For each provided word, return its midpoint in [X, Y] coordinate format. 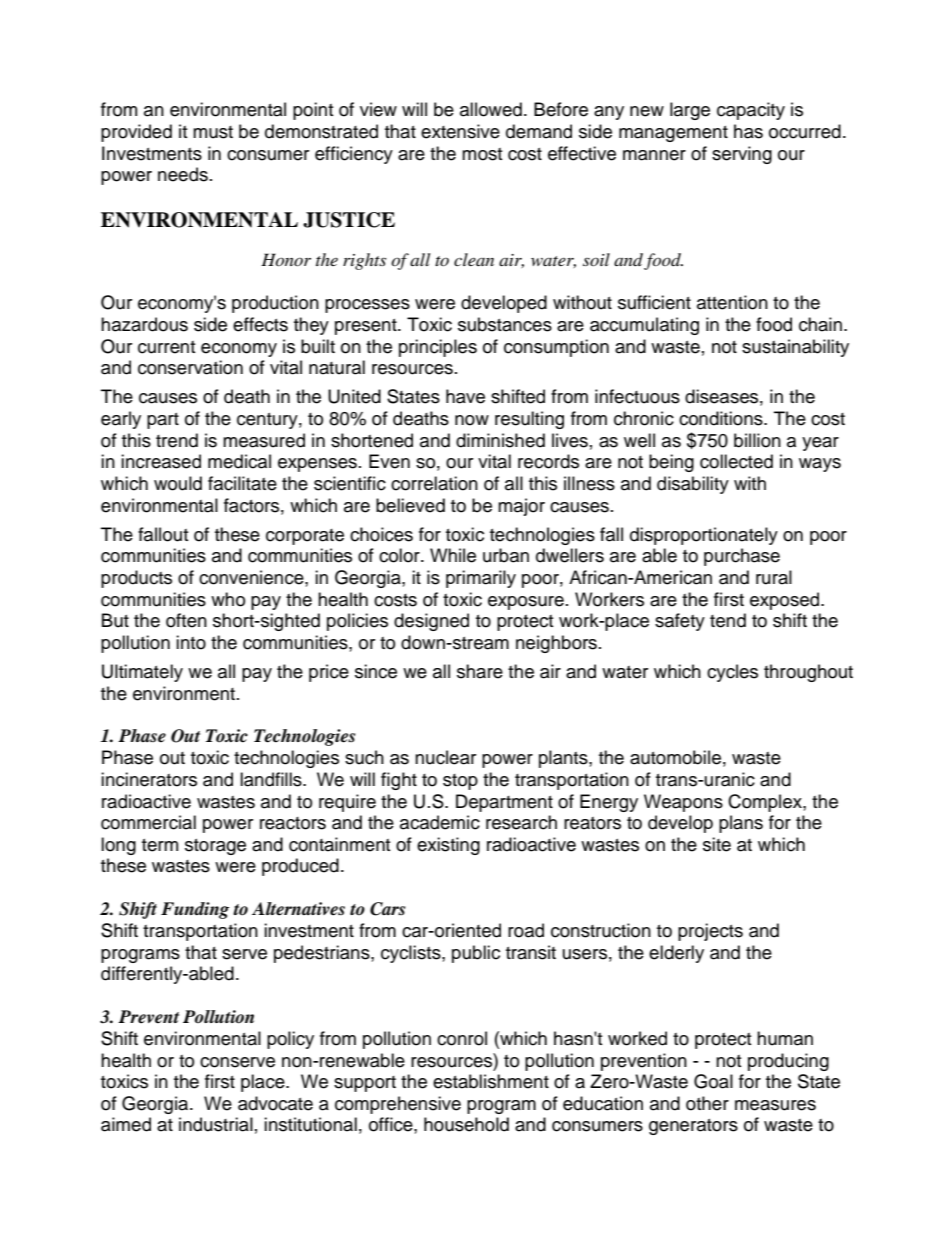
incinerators [149, 779]
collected [736, 461]
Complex [766, 803]
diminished [500, 440]
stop [460, 782]
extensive [460, 131]
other [707, 1103]
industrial [216, 1124]
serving [742, 155]
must [213, 132]
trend [177, 440]
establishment [491, 1081]
